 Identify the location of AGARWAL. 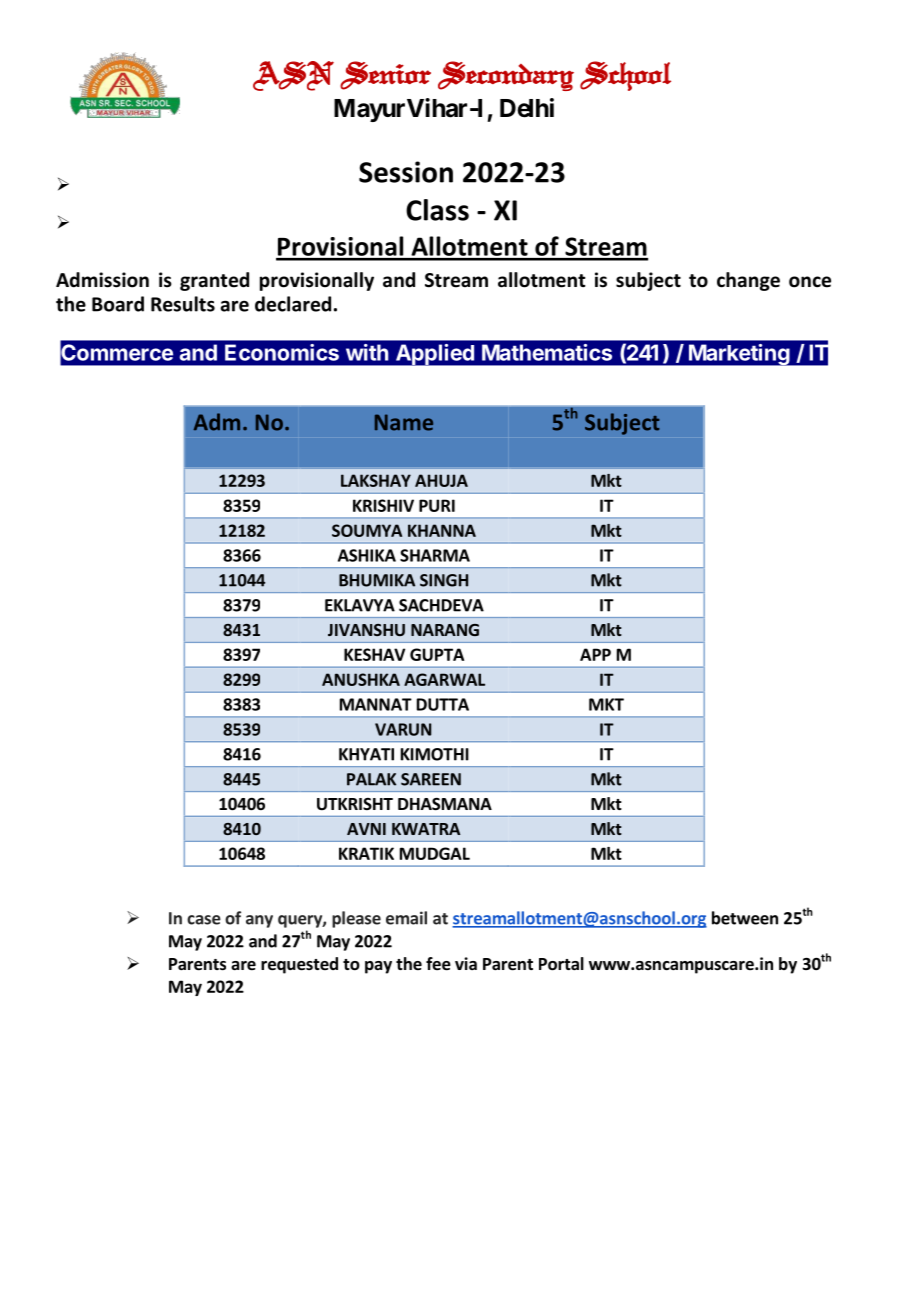
(444, 679).
